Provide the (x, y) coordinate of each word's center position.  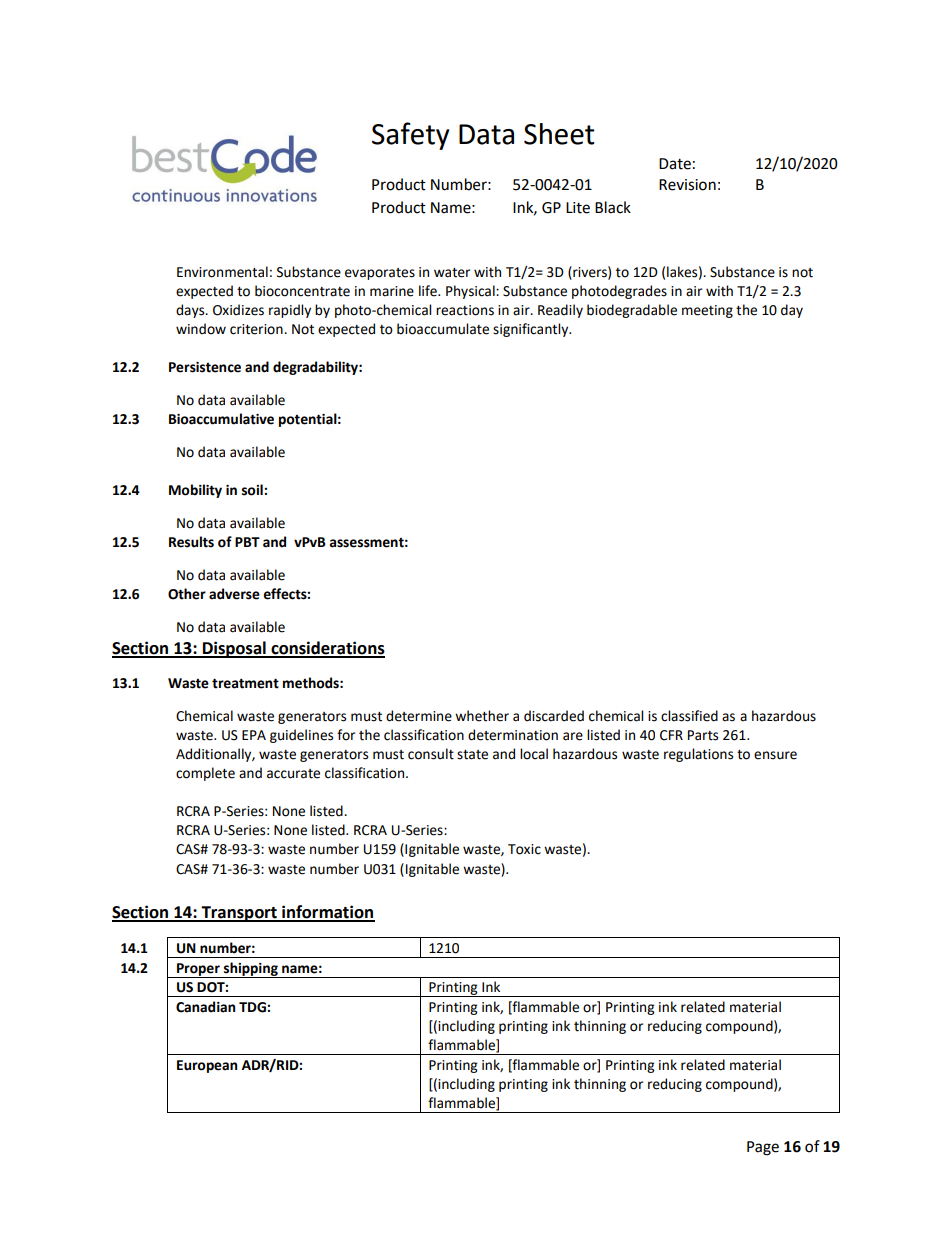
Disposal (234, 649)
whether (482, 716)
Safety (411, 136)
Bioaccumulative (221, 419)
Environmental (222, 272)
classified (689, 716)
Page (763, 1148)
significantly (532, 330)
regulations (698, 755)
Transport (239, 914)
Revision (687, 185)
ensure (775, 755)
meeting (707, 311)
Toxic (524, 849)
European (207, 1066)
